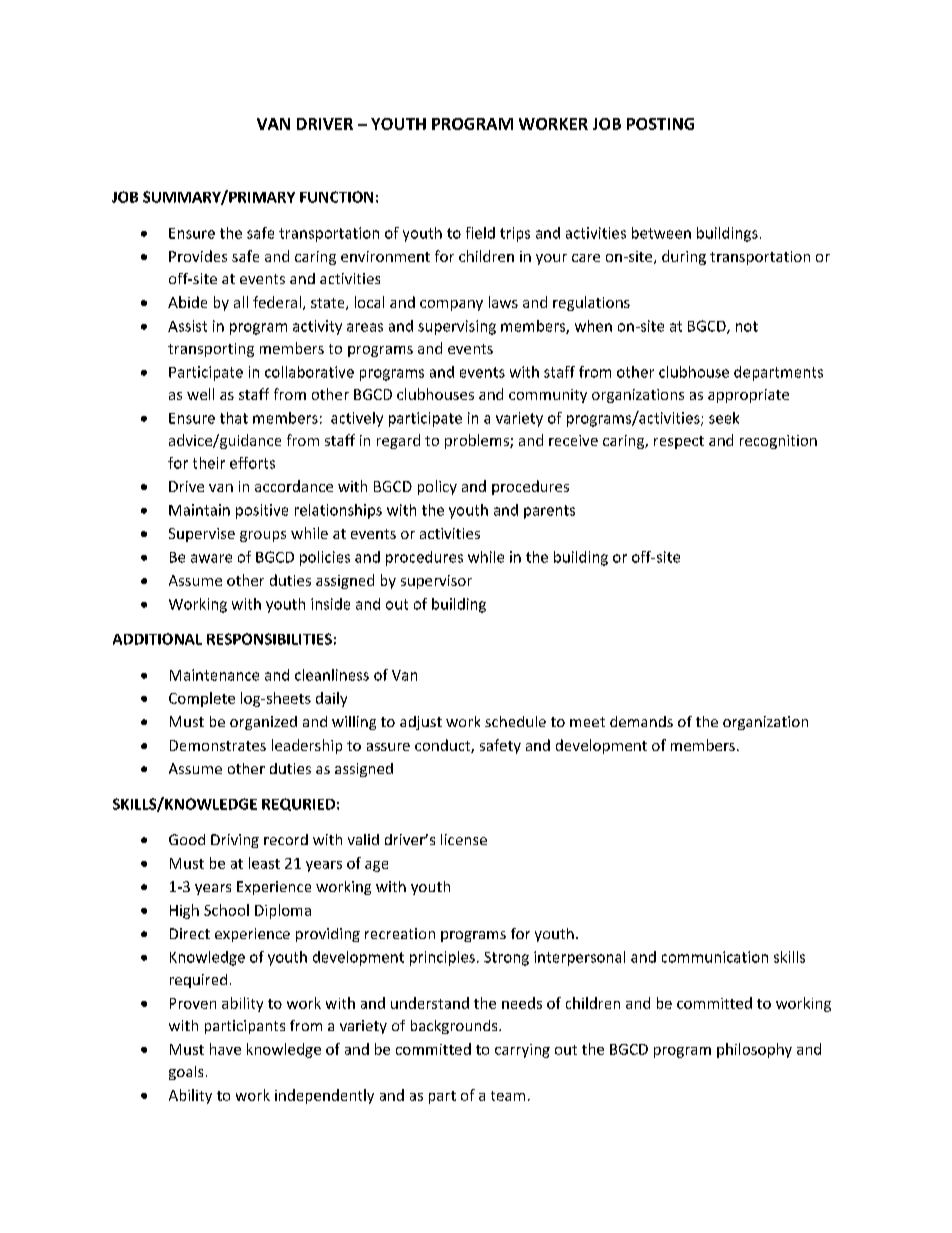  Describe the element at coordinates (480, 233) in the screenshot. I see `field` at that location.
